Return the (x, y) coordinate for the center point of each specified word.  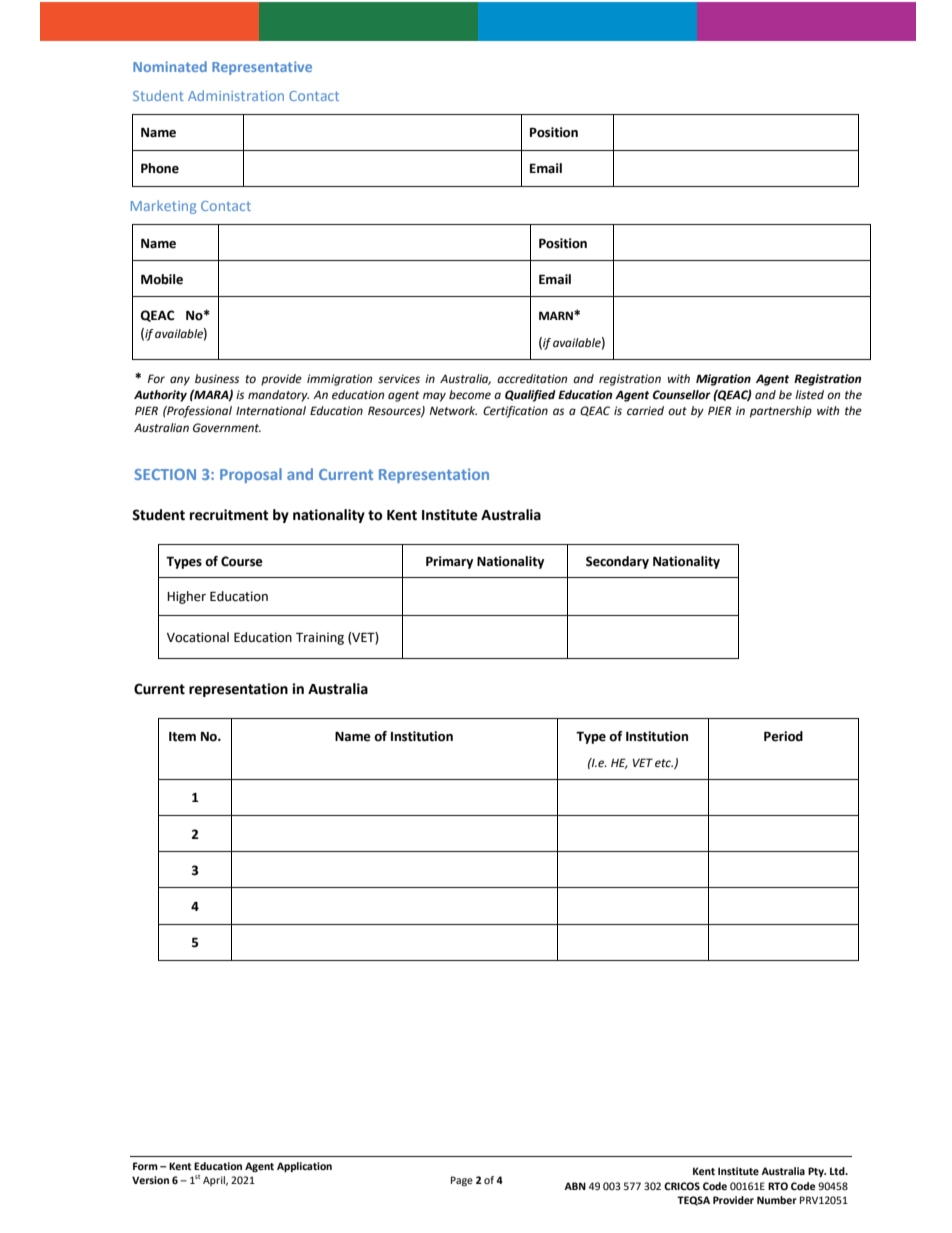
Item (182, 737)
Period (783, 736)
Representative (262, 68)
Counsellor (682, 395)
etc (664, 763)
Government (227, 428)
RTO (778, 1186)
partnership (781, 412)
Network (453, 411)
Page (462, 1181)
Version (150, 1180)
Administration (236, 95)
